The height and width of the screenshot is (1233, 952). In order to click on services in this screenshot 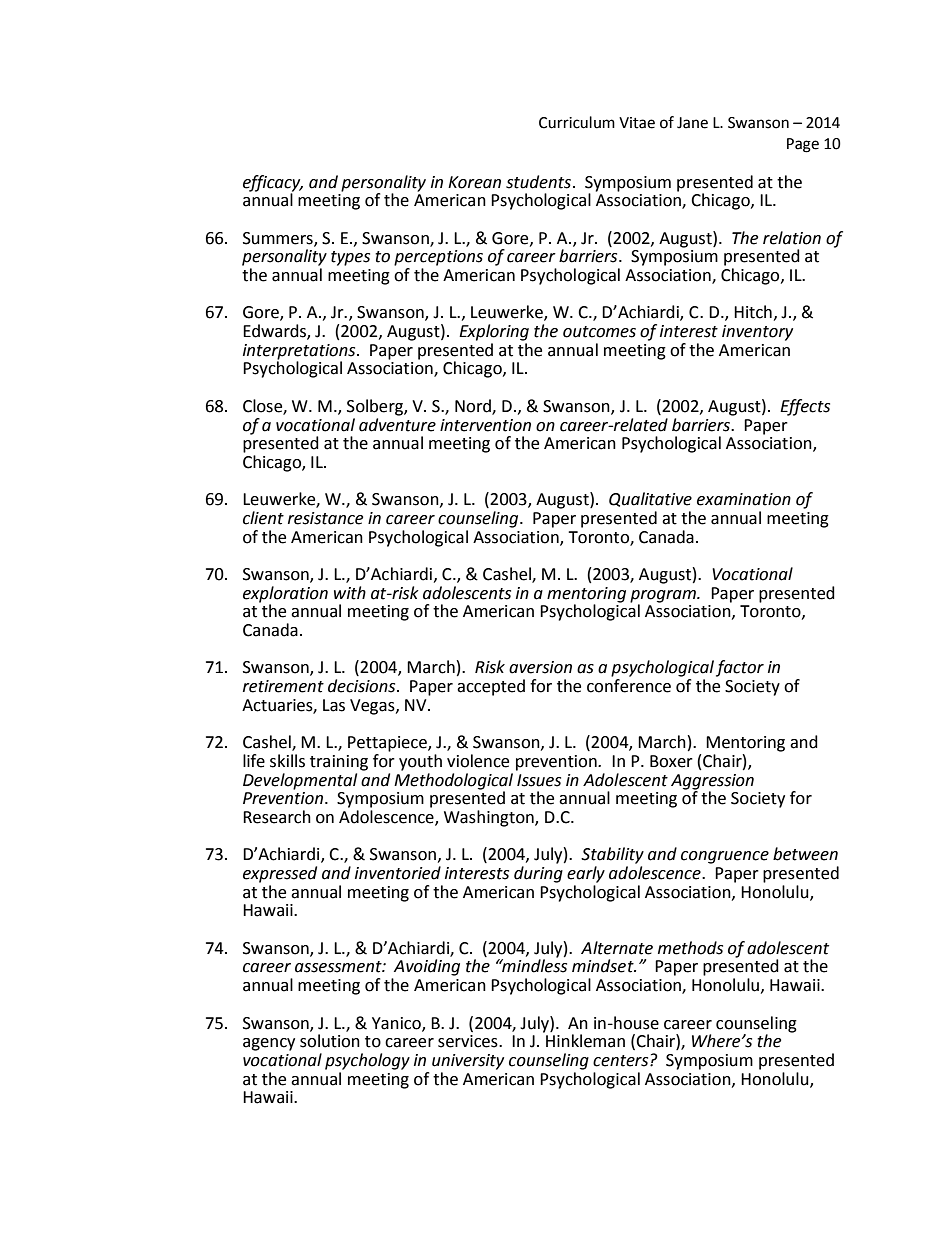, I will do `click(469, 1041)`.
